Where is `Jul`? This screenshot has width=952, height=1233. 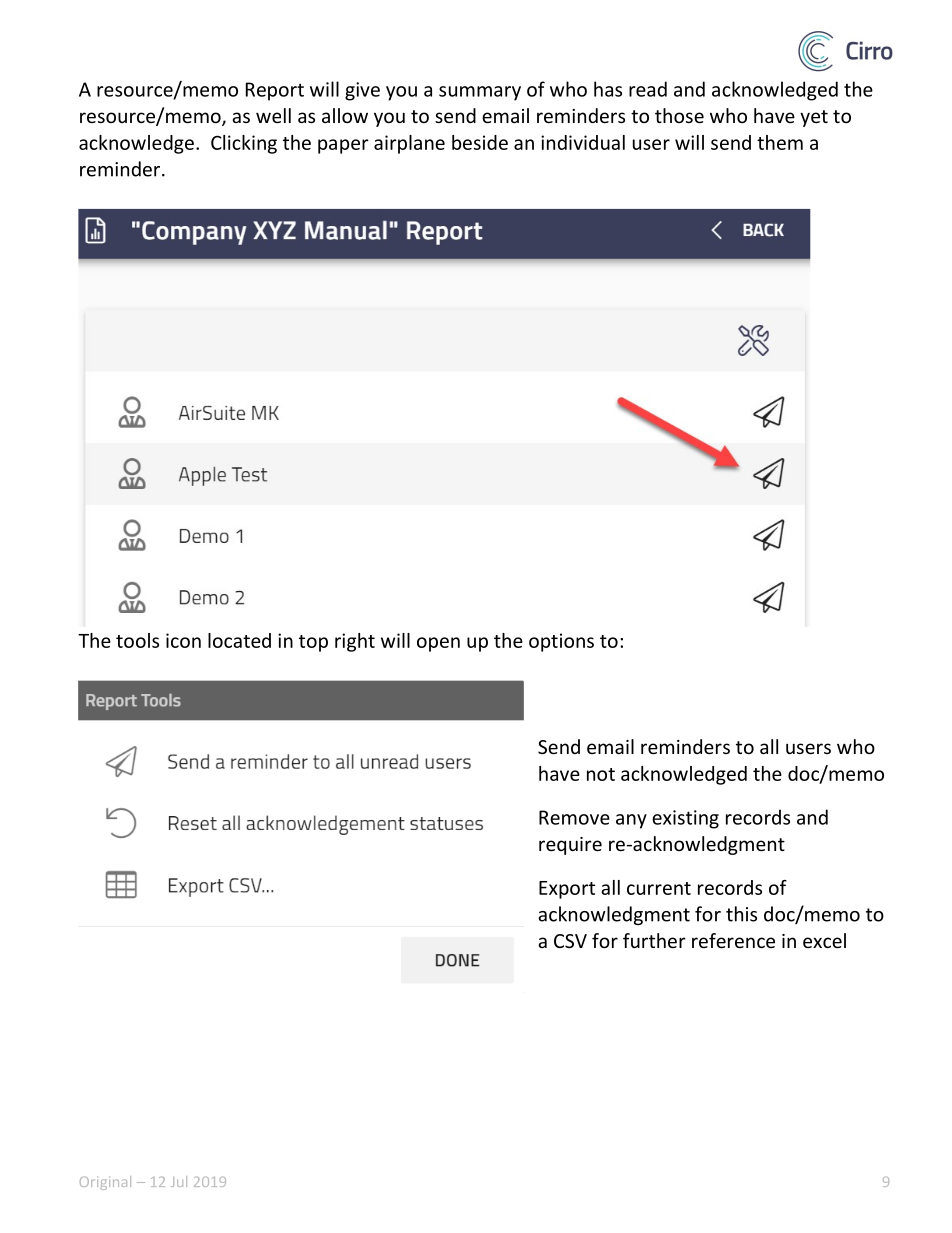 Jul is located at coordinates (179, 1181).
